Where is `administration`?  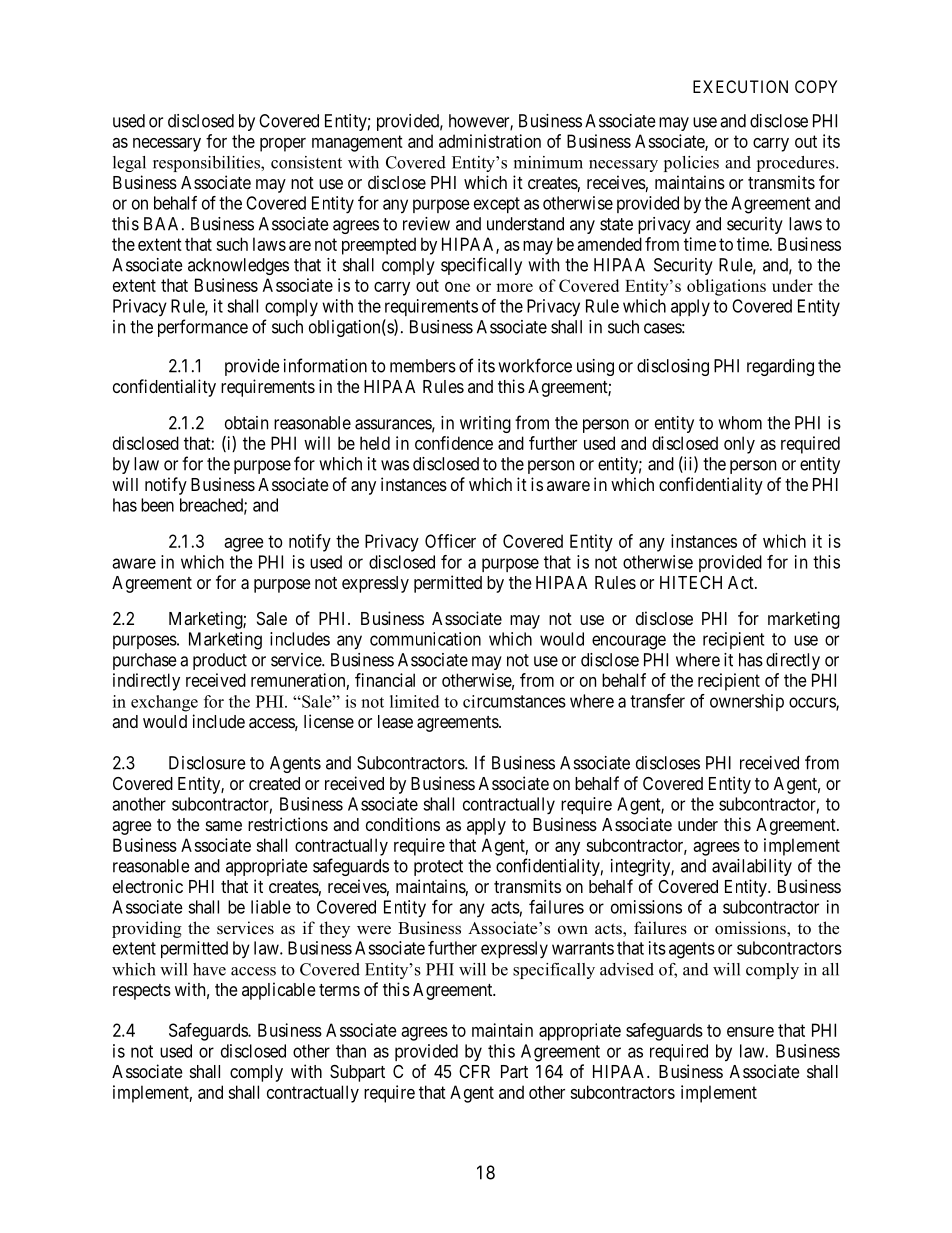 administration is located at coordinates (490, 141).
